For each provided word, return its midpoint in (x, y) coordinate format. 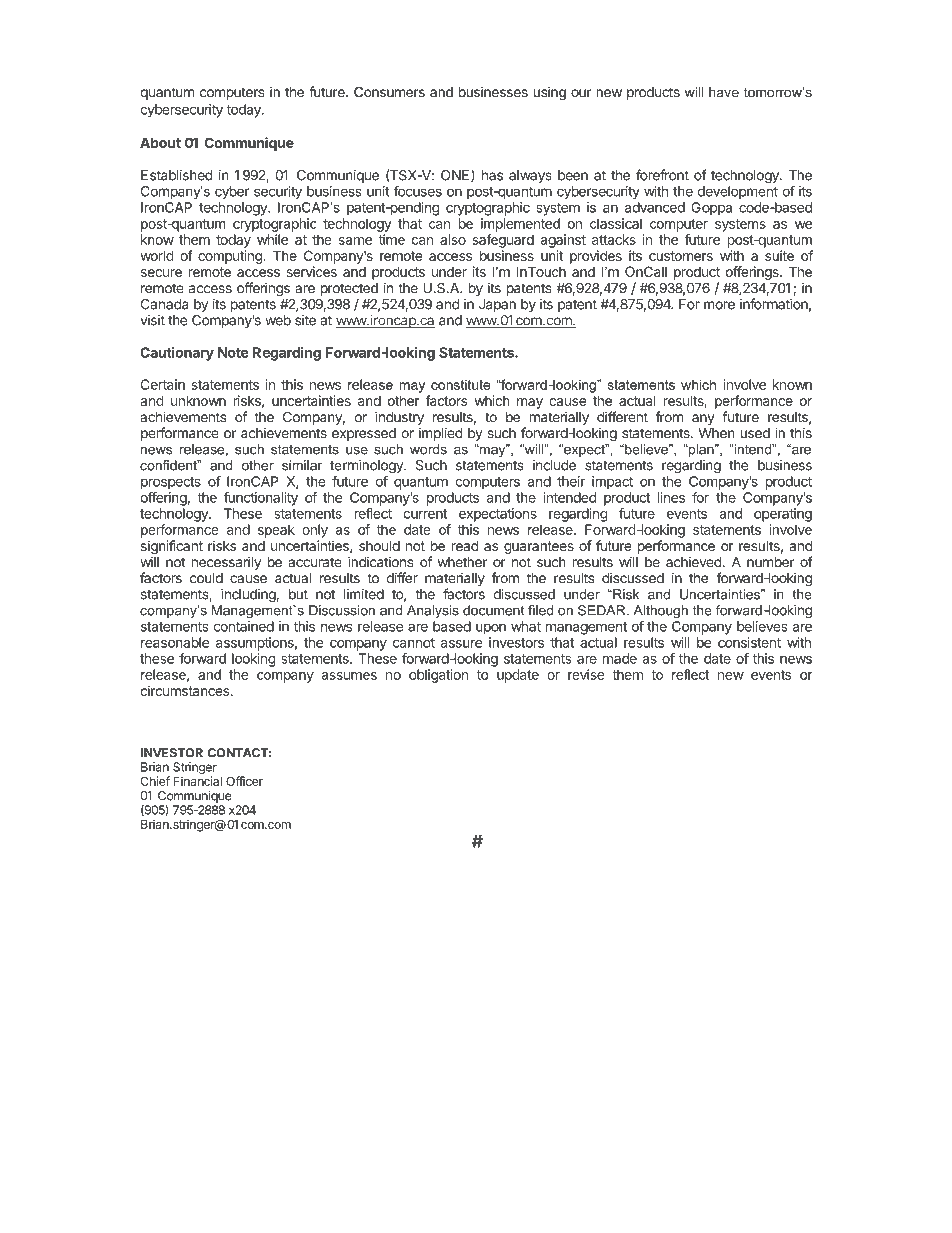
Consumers (389, 92)
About (160, 143)
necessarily (226, 563)
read (465, 546)
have (724, 92)
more (719, 305)
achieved (694, 562)
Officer (244, 781)
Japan (497, 305)
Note (233, 352)
